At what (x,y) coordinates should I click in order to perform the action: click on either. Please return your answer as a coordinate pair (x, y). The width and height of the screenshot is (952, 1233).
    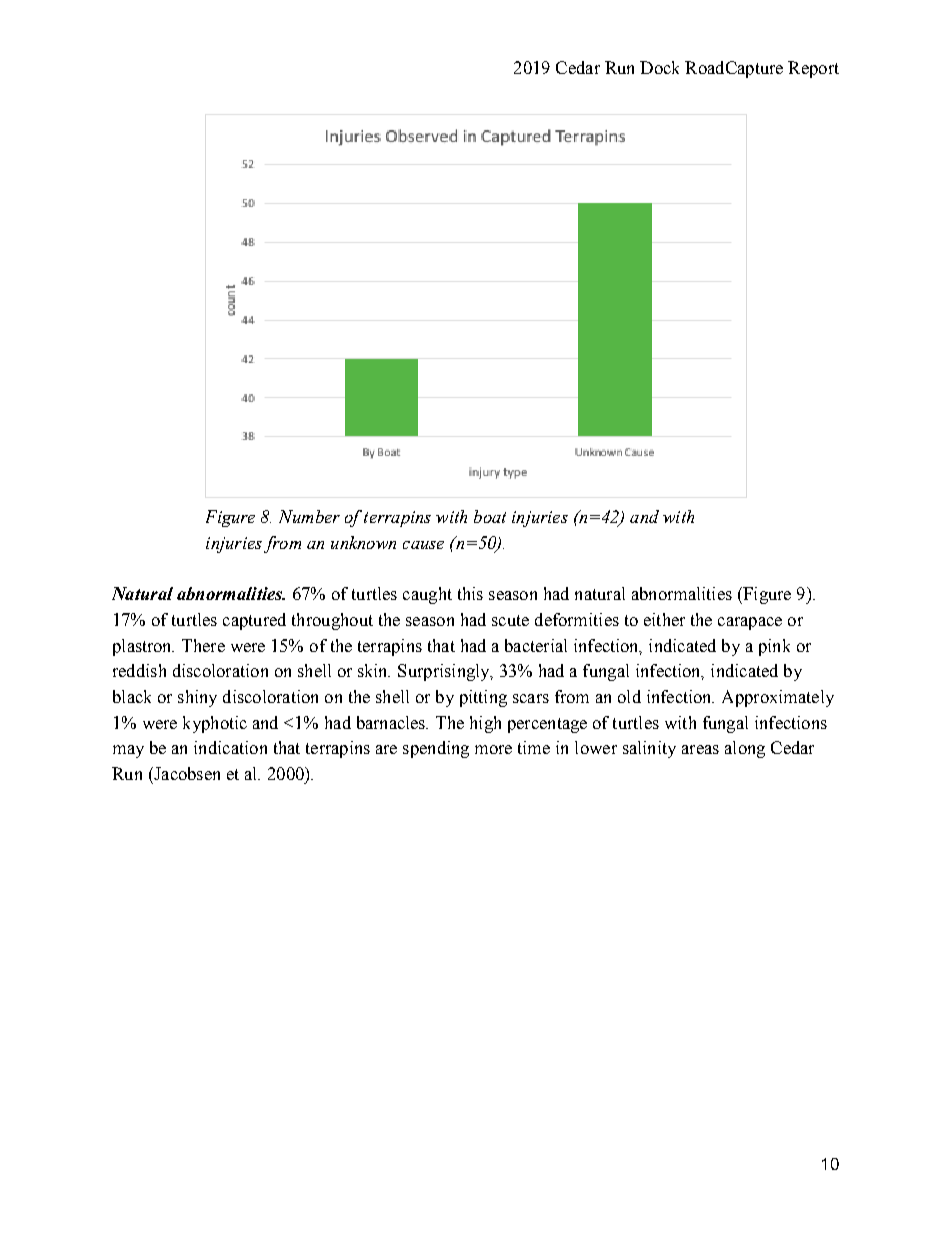
    Looking at the image, I should click on (664, 619).
